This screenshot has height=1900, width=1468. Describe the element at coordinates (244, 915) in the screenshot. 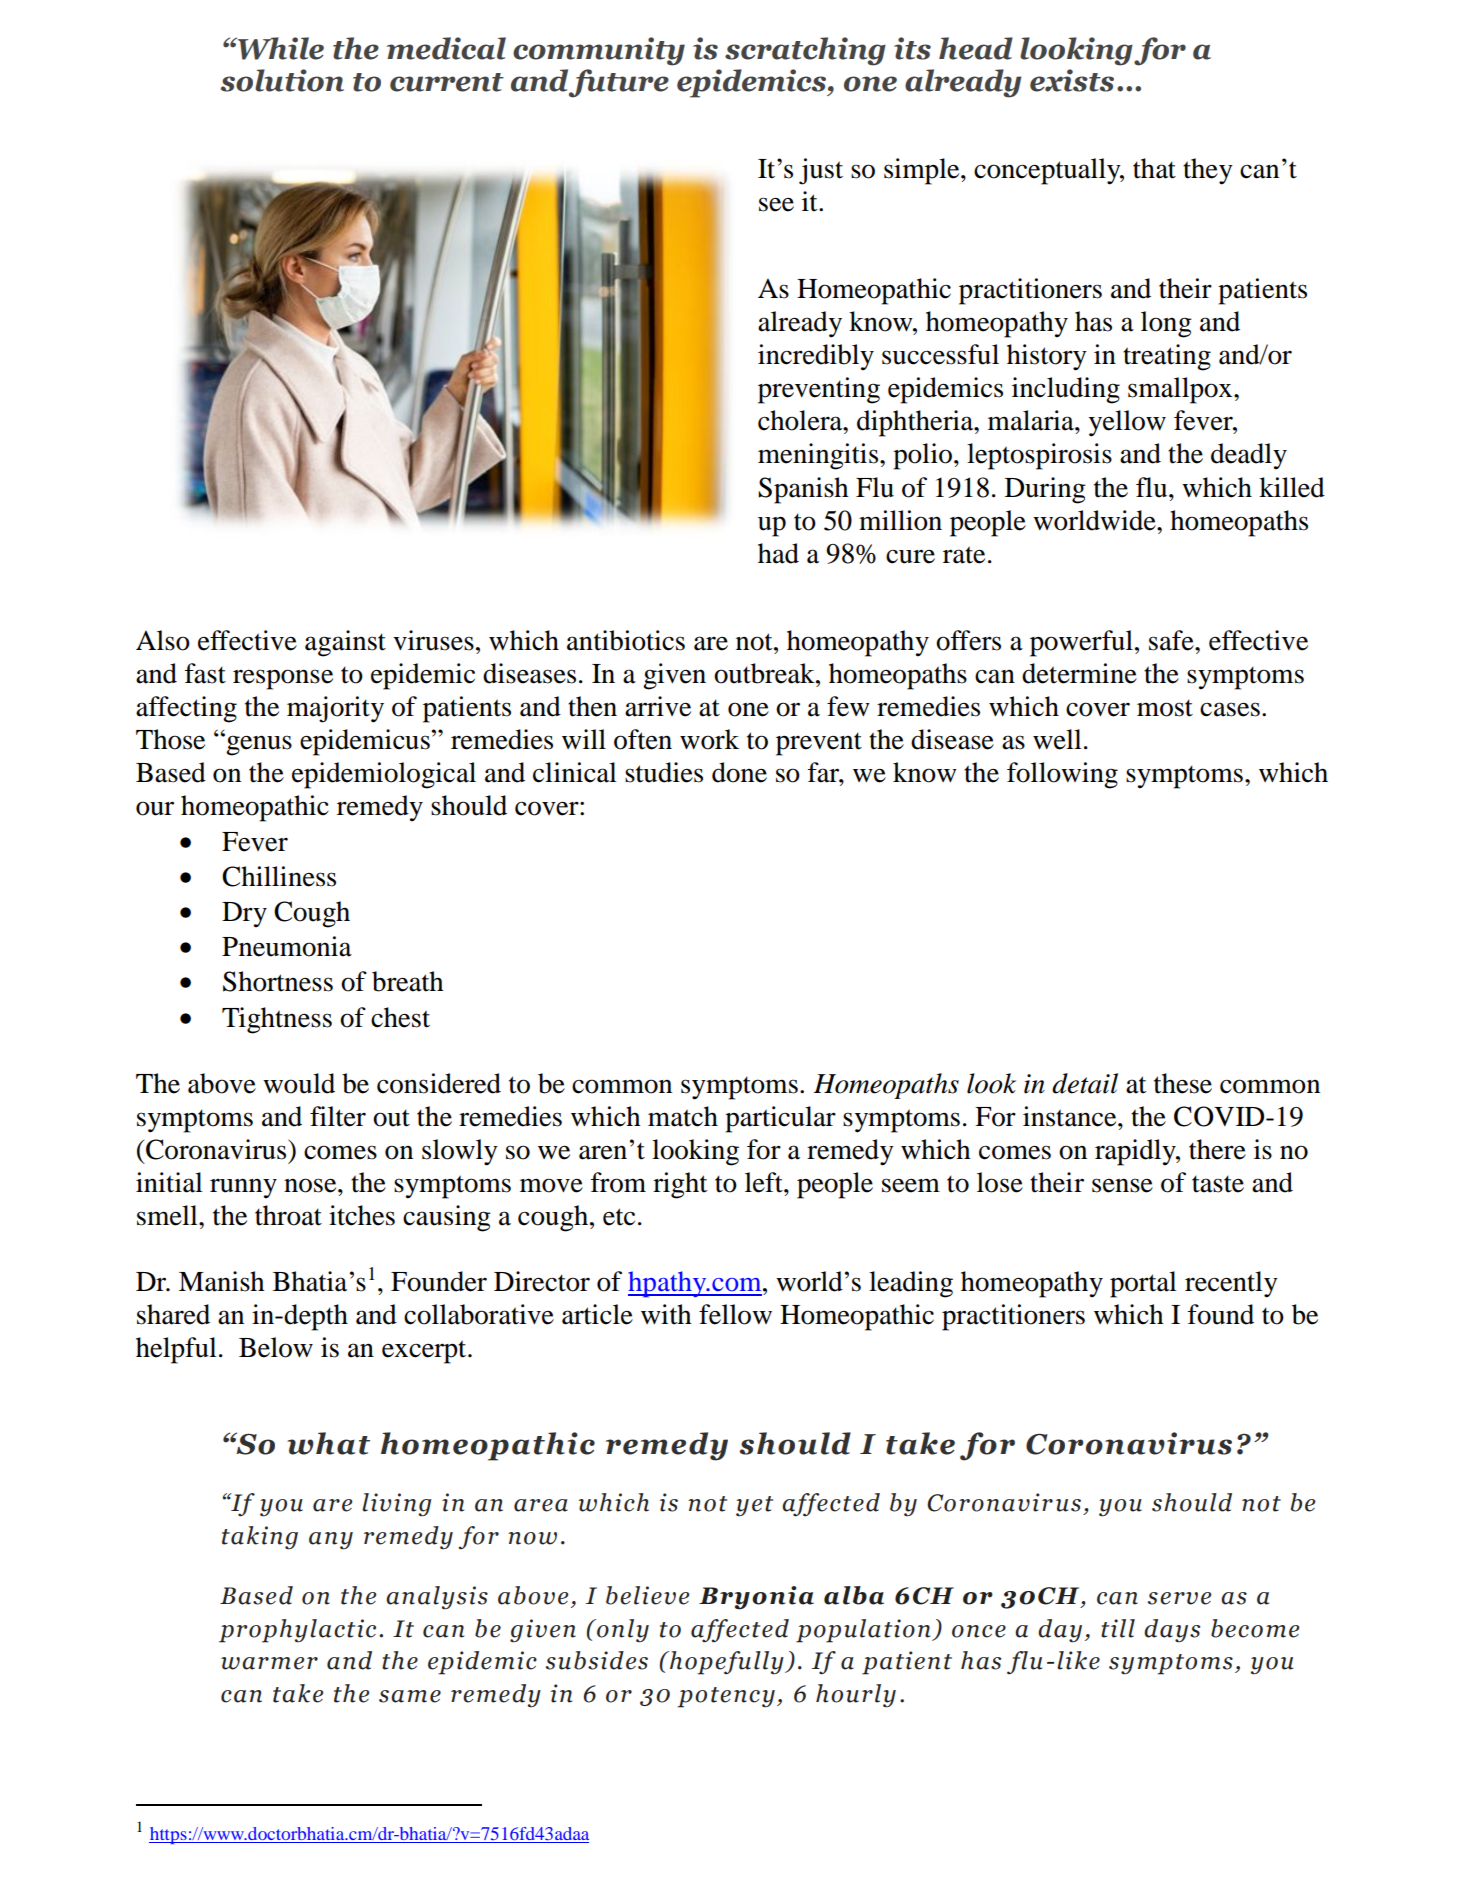

I see `Dry` at that location.
